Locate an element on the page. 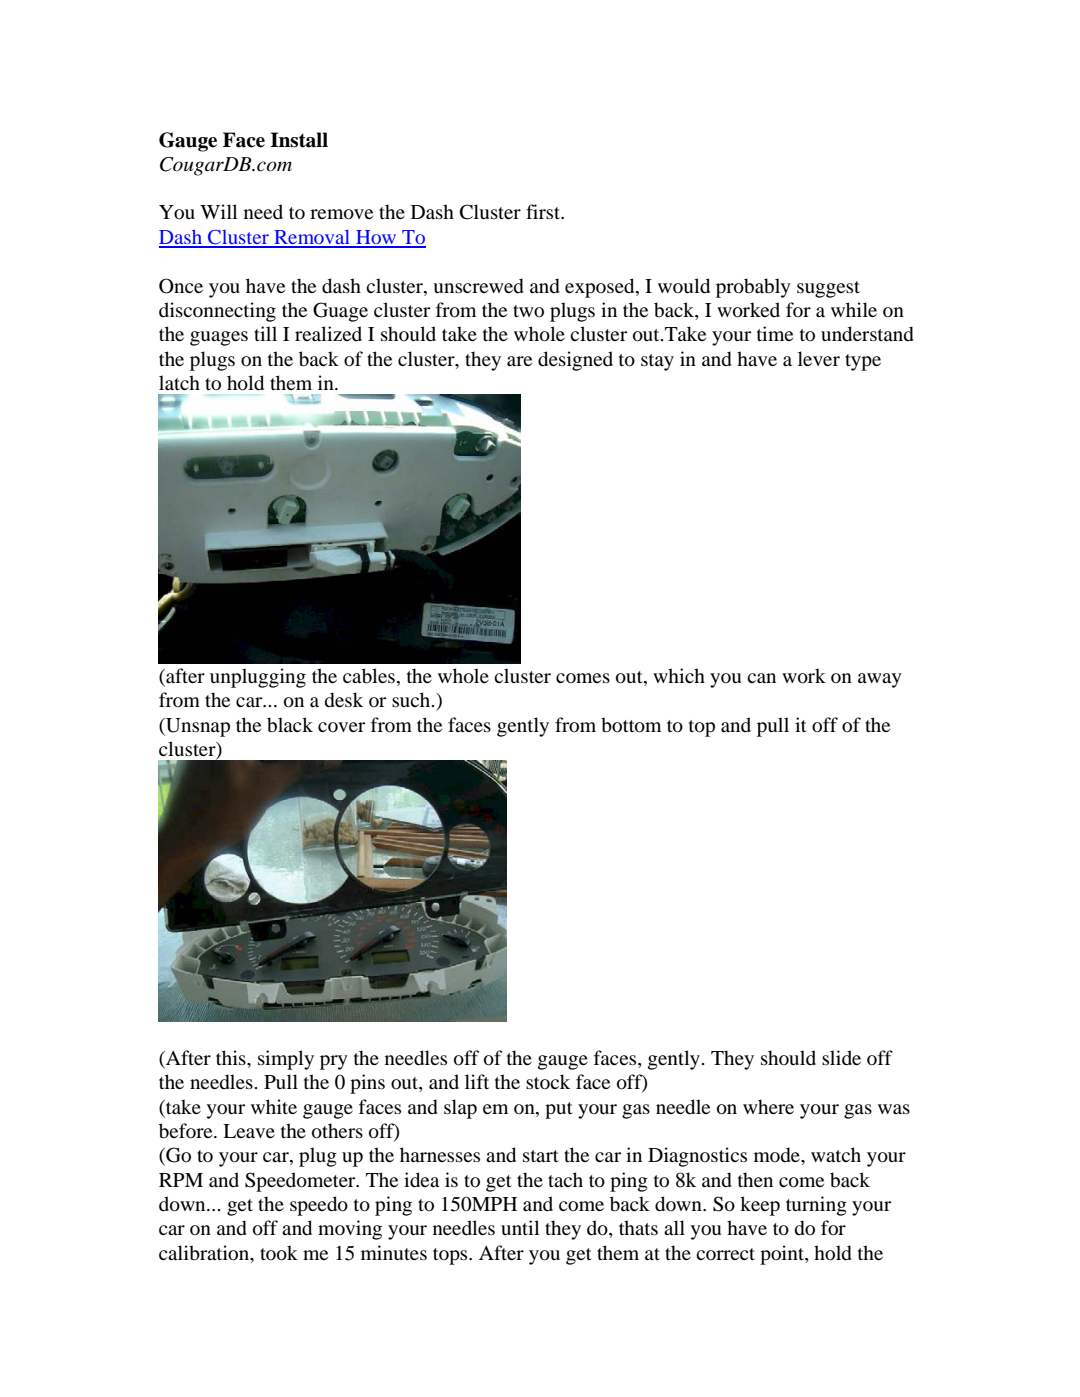 This image has width=1080, height=1397. can is located at coordinates (761, 678).
